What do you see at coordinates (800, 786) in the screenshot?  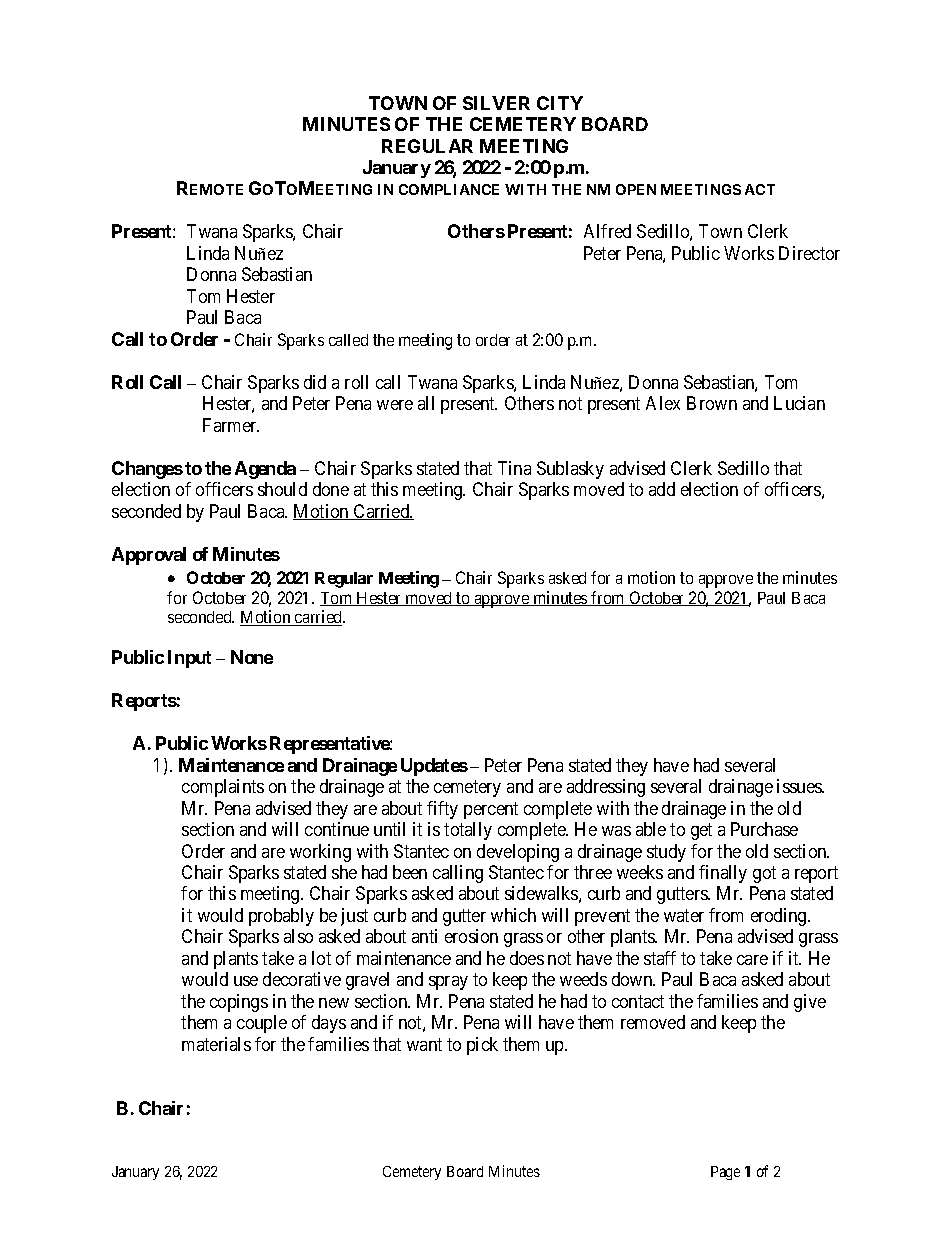 I see `issues` at bounding box center [800, 786].
